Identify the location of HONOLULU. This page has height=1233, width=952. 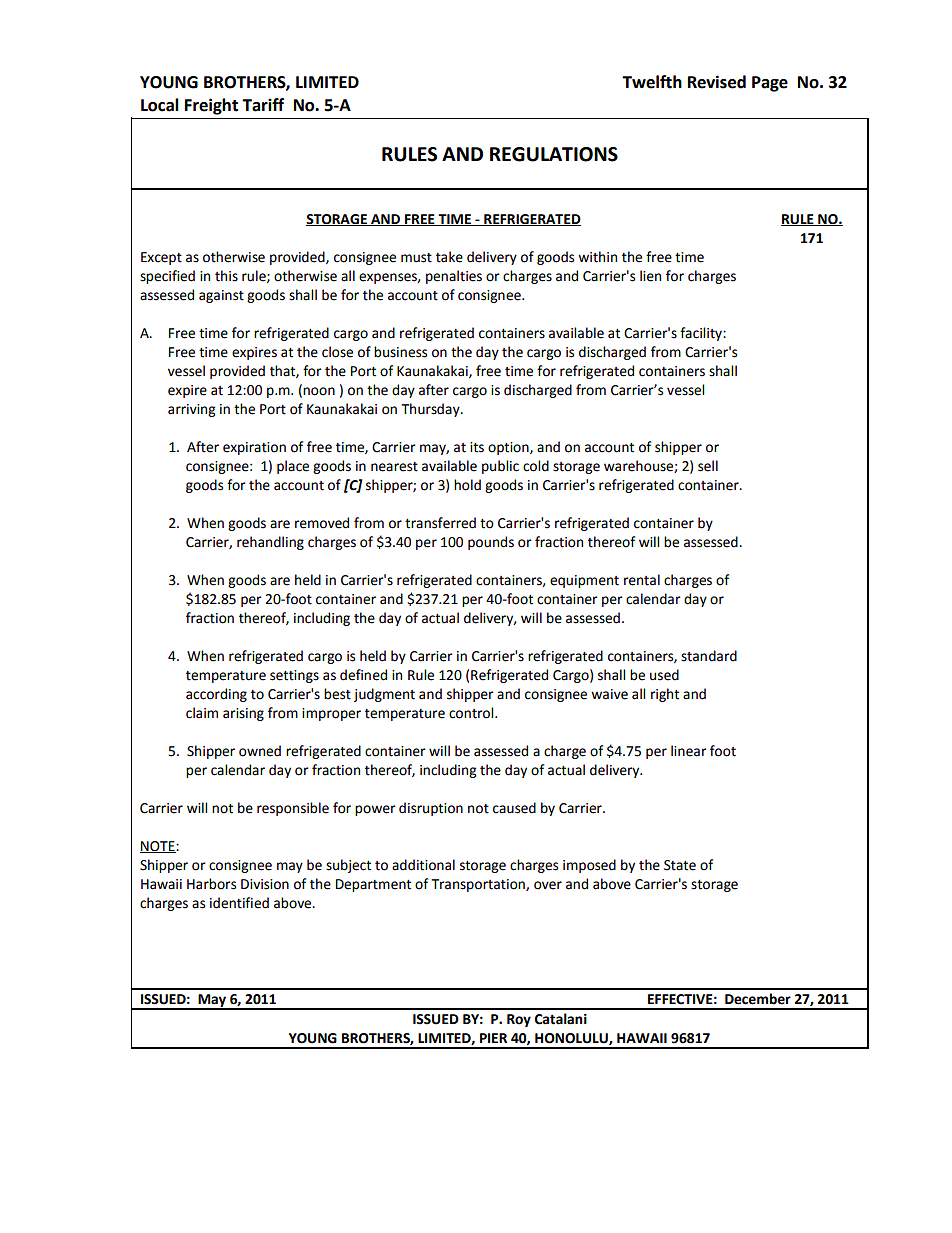
(572, 1039).
